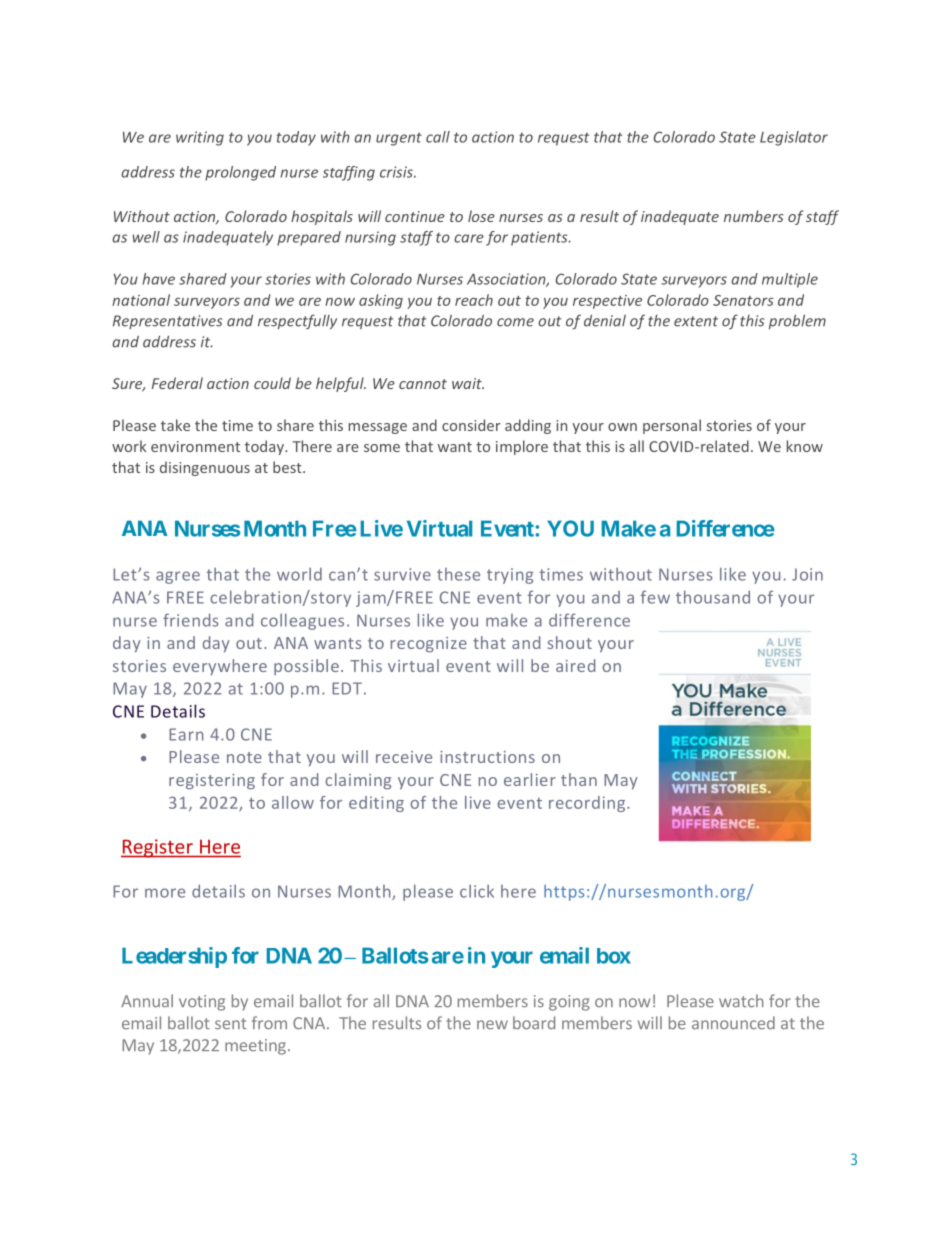 The height and width of the screenshot is (1233, 952). I want to click on environment, so click(195, 446).
